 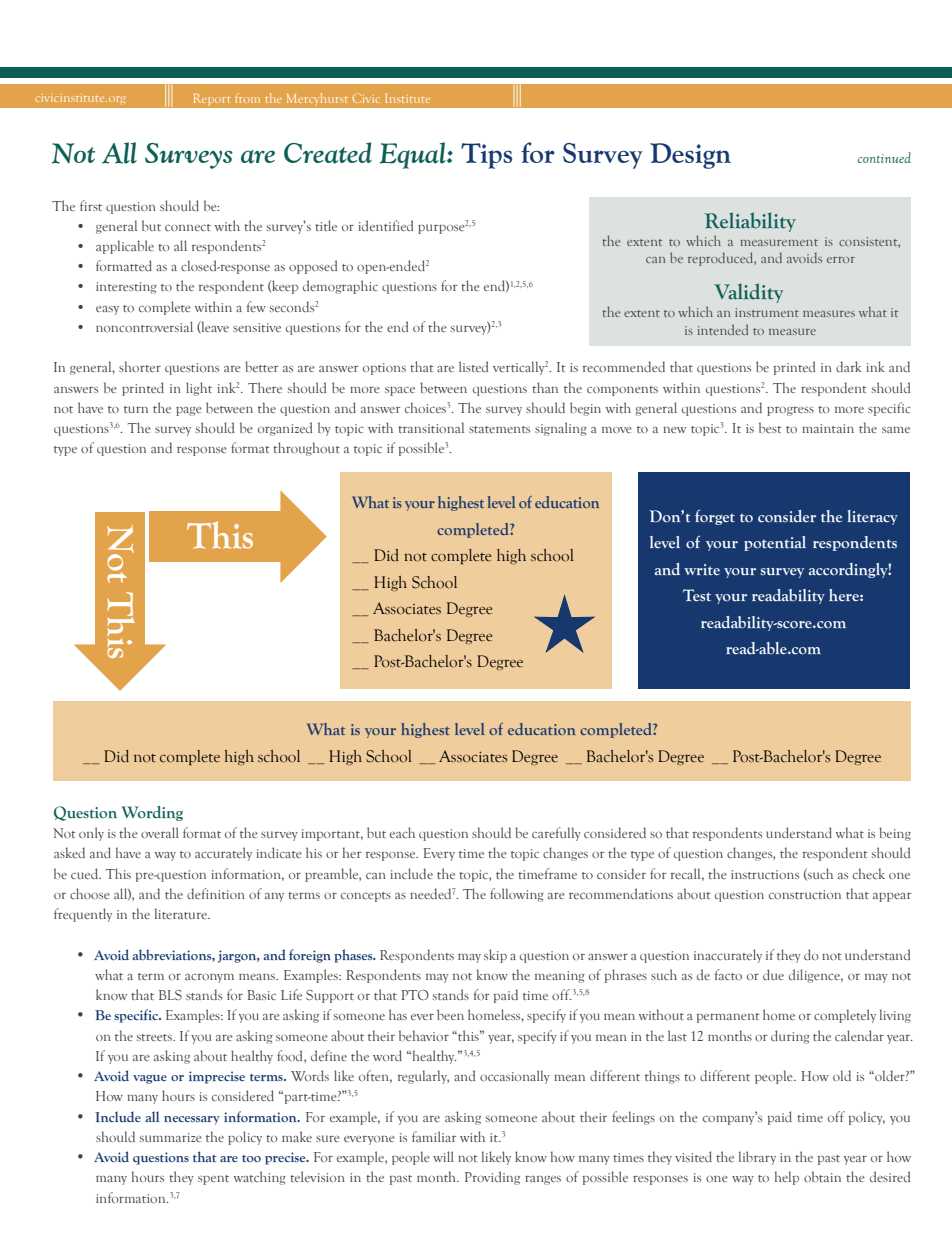 I want to click on library, so click(x=757, y=1158).
